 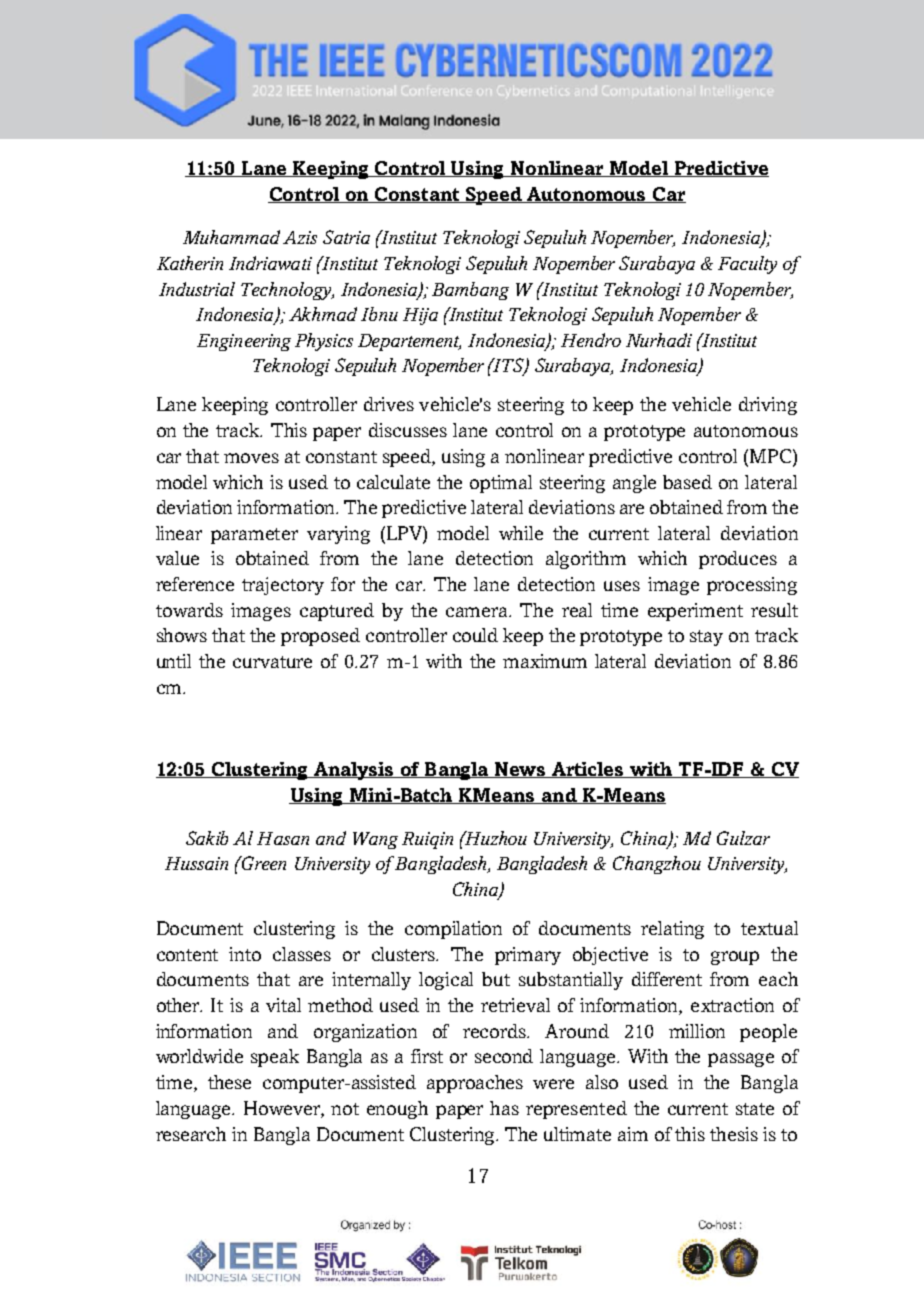 What do you see at coordinates (245, 954) in the screenshot?
I see `into` at bounding box center [245, 954].
